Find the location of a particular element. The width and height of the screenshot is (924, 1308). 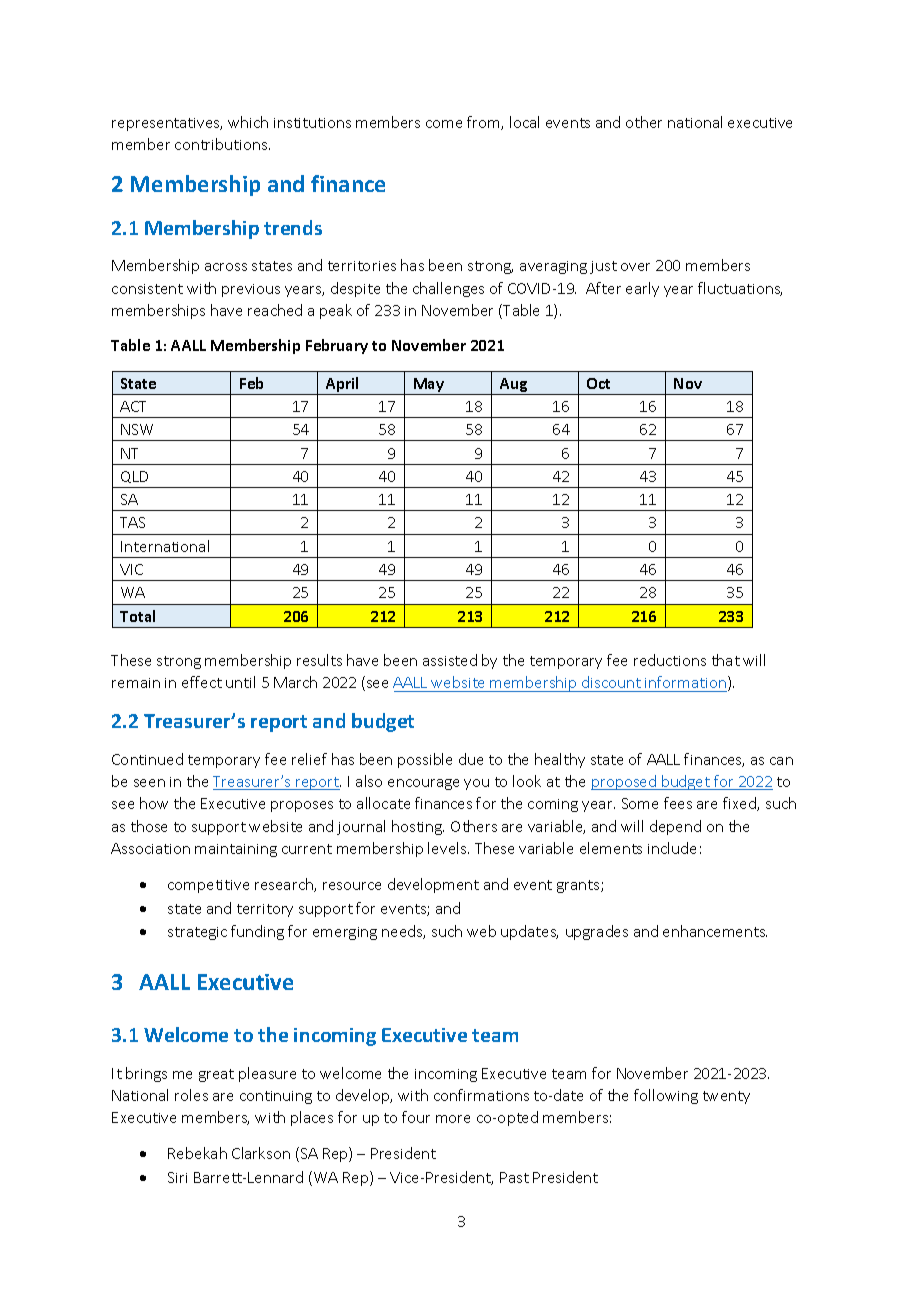

Rebekah is located at coordinates (197, 1153).
